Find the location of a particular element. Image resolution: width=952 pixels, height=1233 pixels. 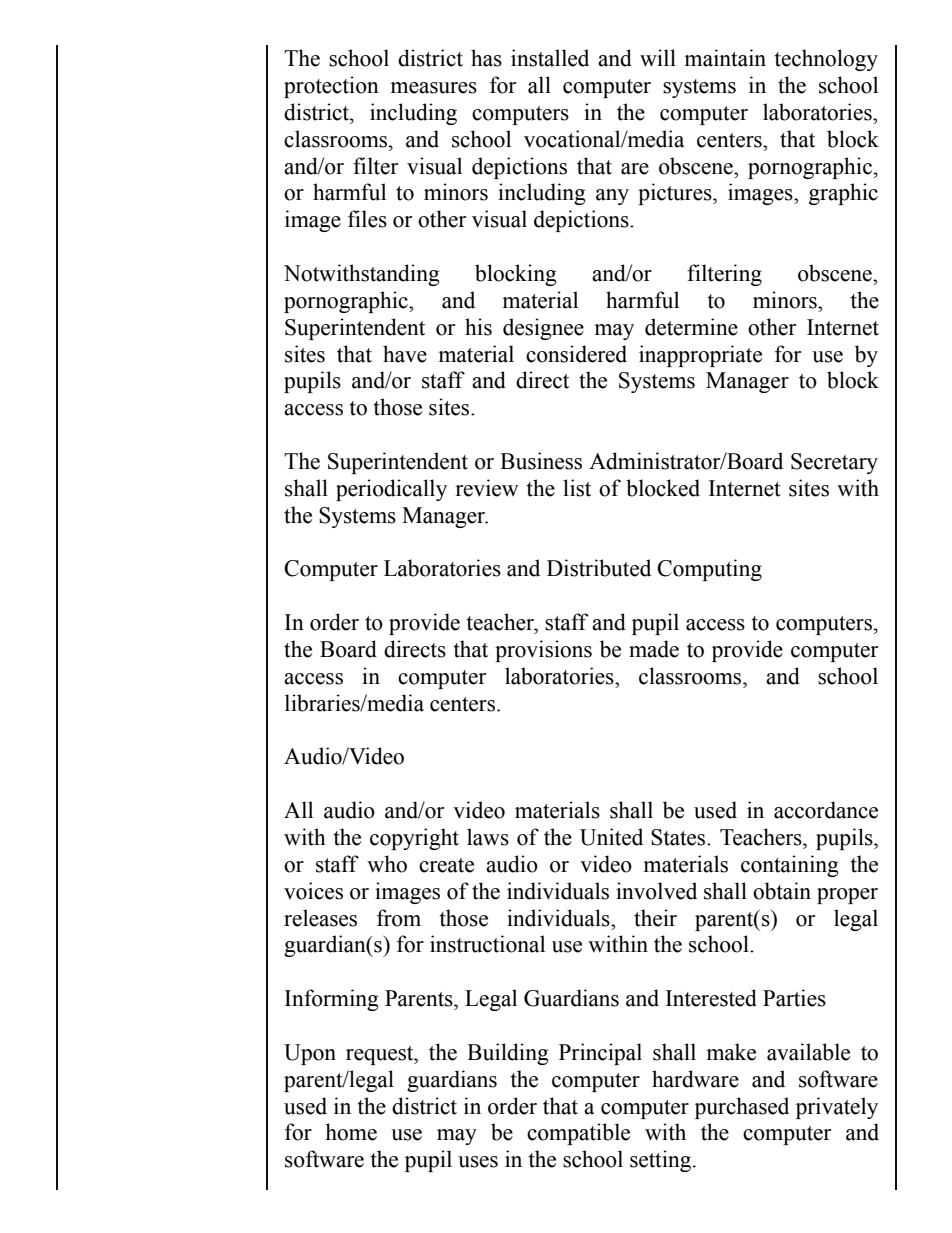

Computing is located at coordinates (709, 570).
